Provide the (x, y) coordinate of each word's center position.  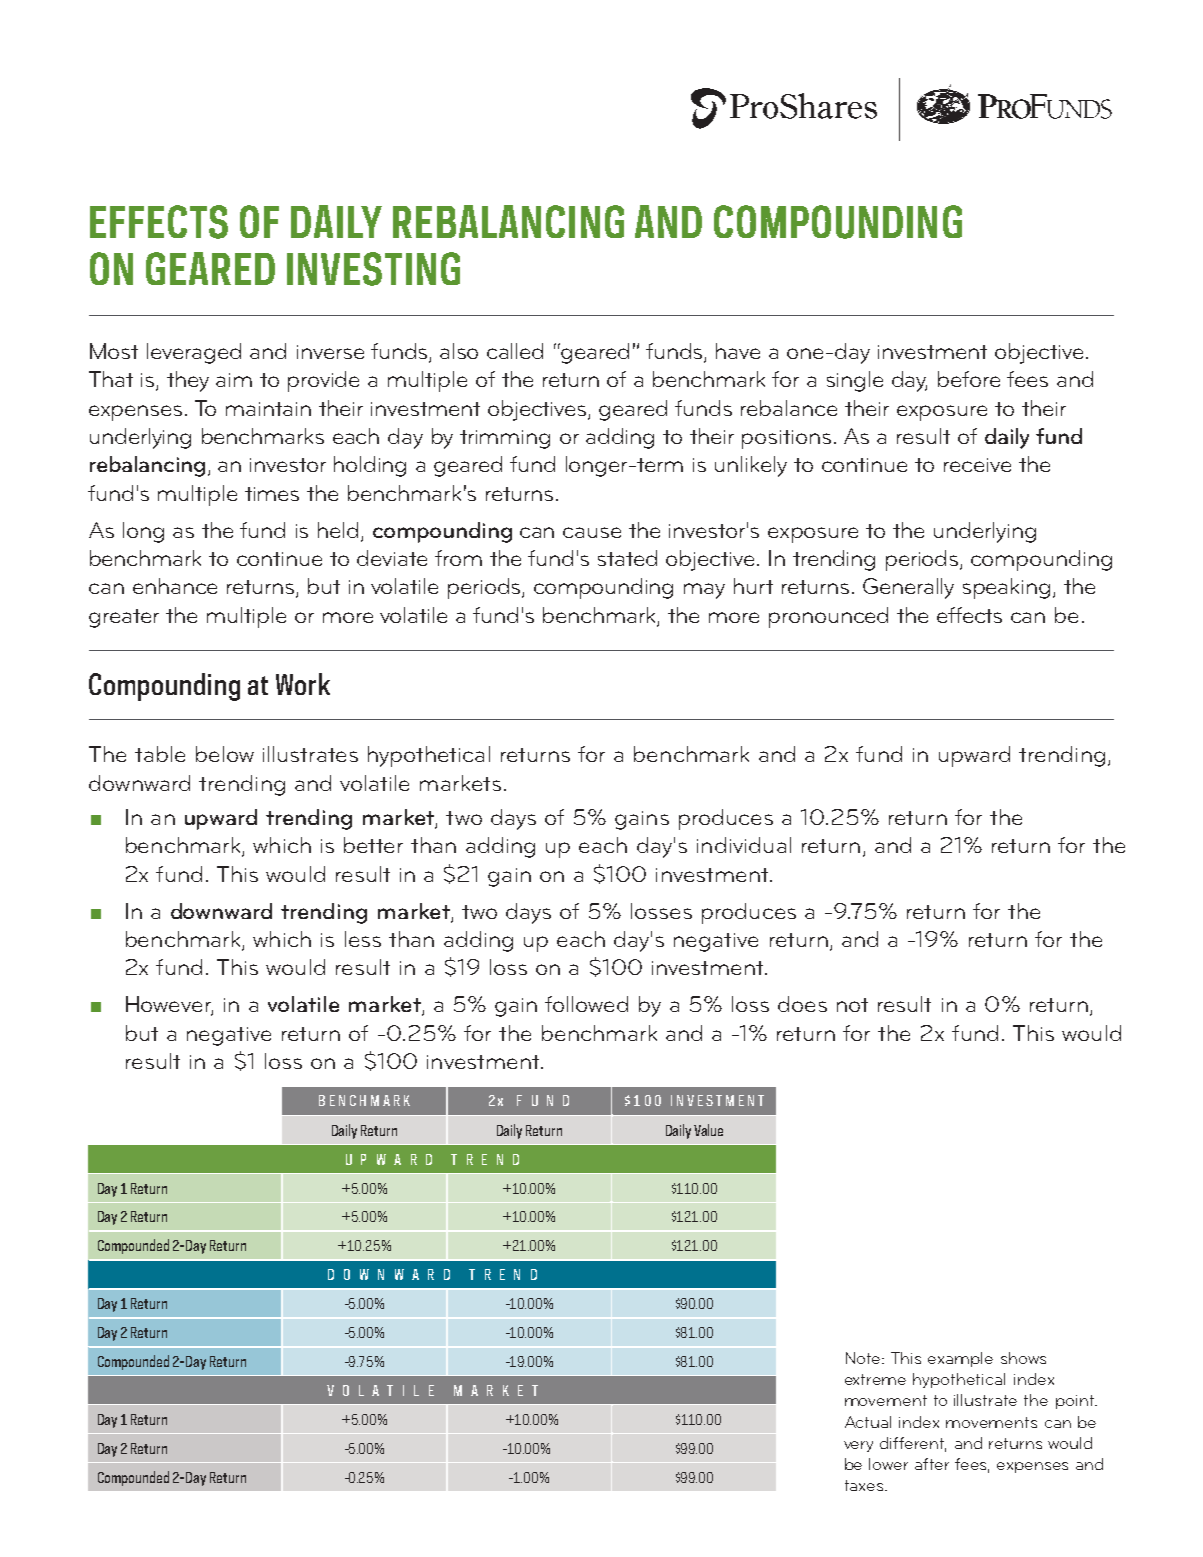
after (932, 1464)
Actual (868, 1422)
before (969, 379)
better (373, 845)
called (515, 351)
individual (744, 845)
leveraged (194, 353)
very (858, 1446)
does (802, 1004)
